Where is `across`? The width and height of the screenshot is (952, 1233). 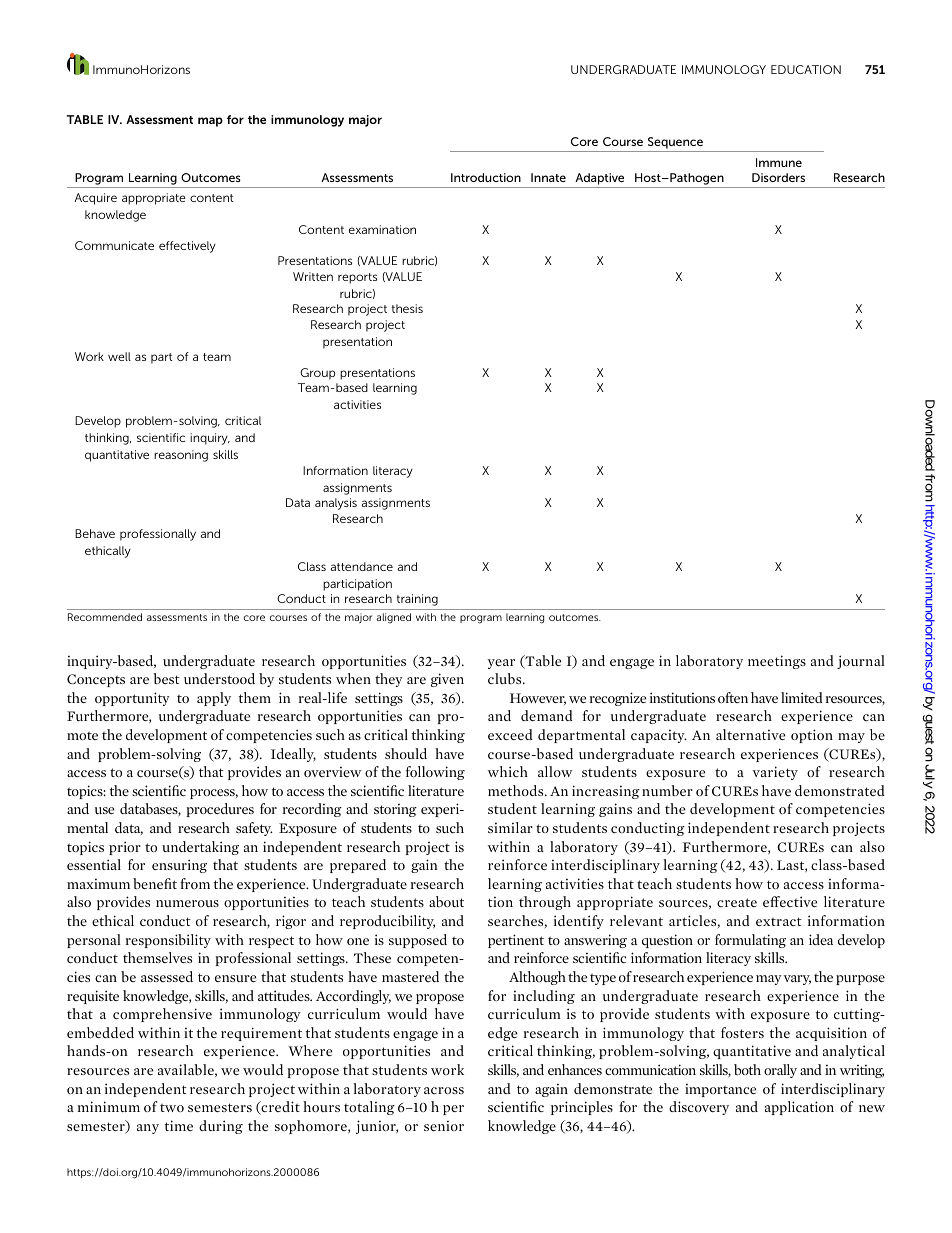
across is located at coordinates (444, 1090).
